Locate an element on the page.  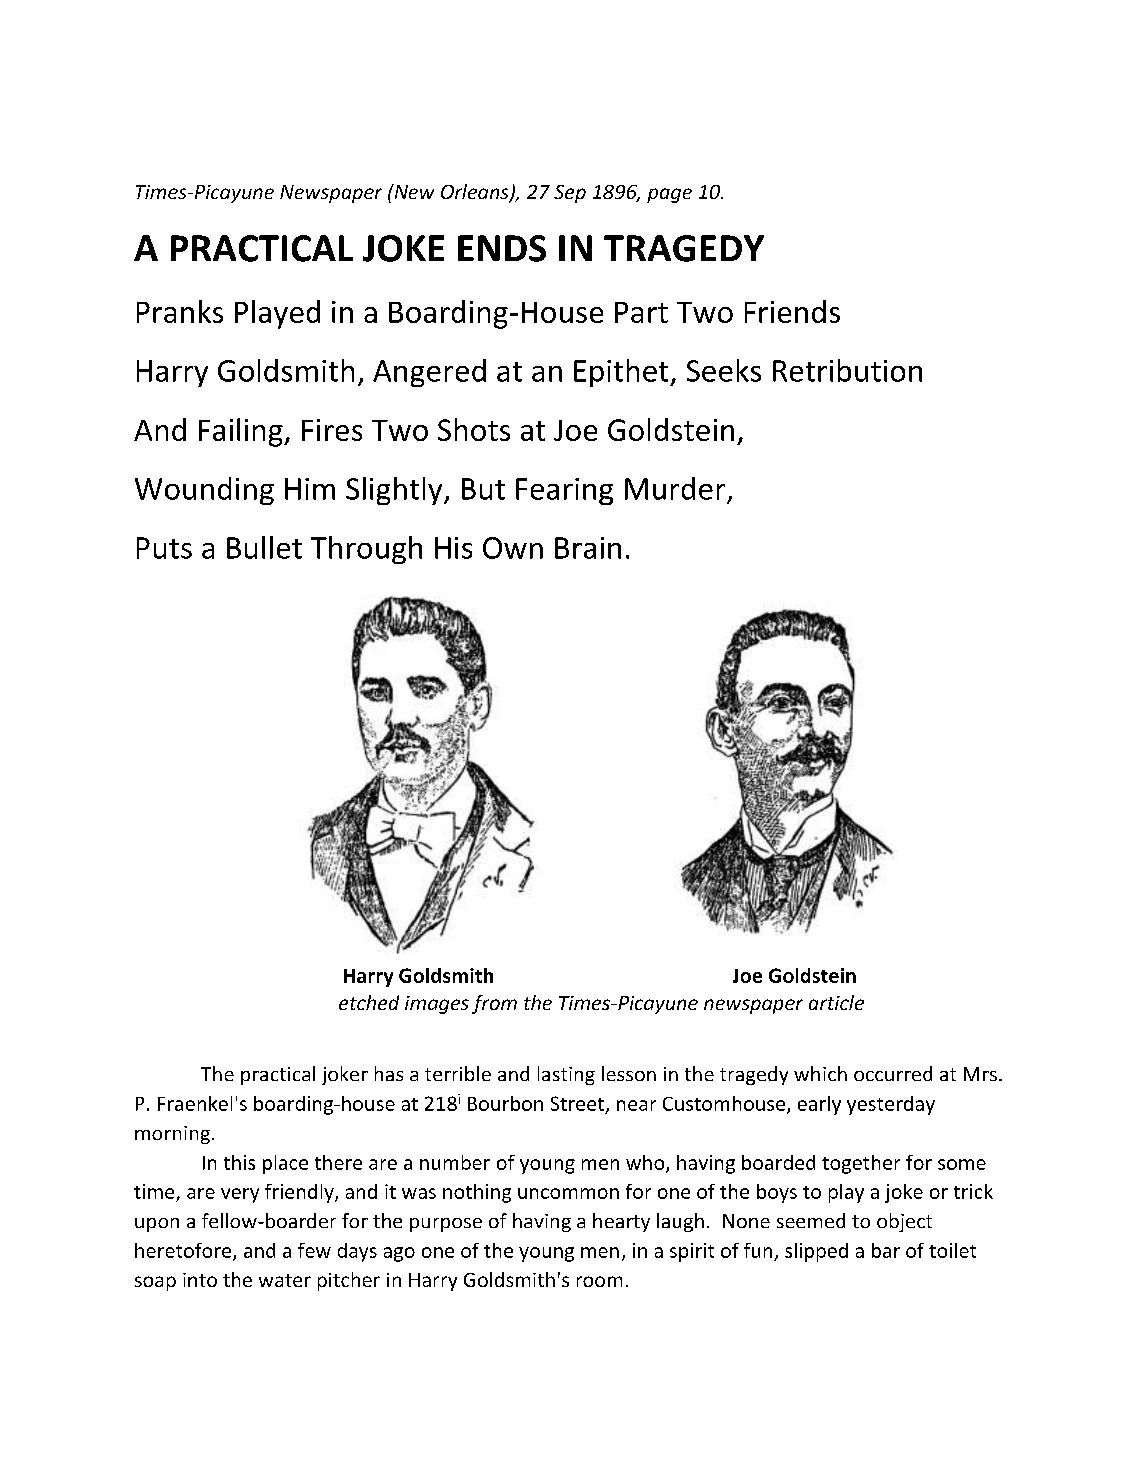
Pranks is located at coordinates (180, 311).
